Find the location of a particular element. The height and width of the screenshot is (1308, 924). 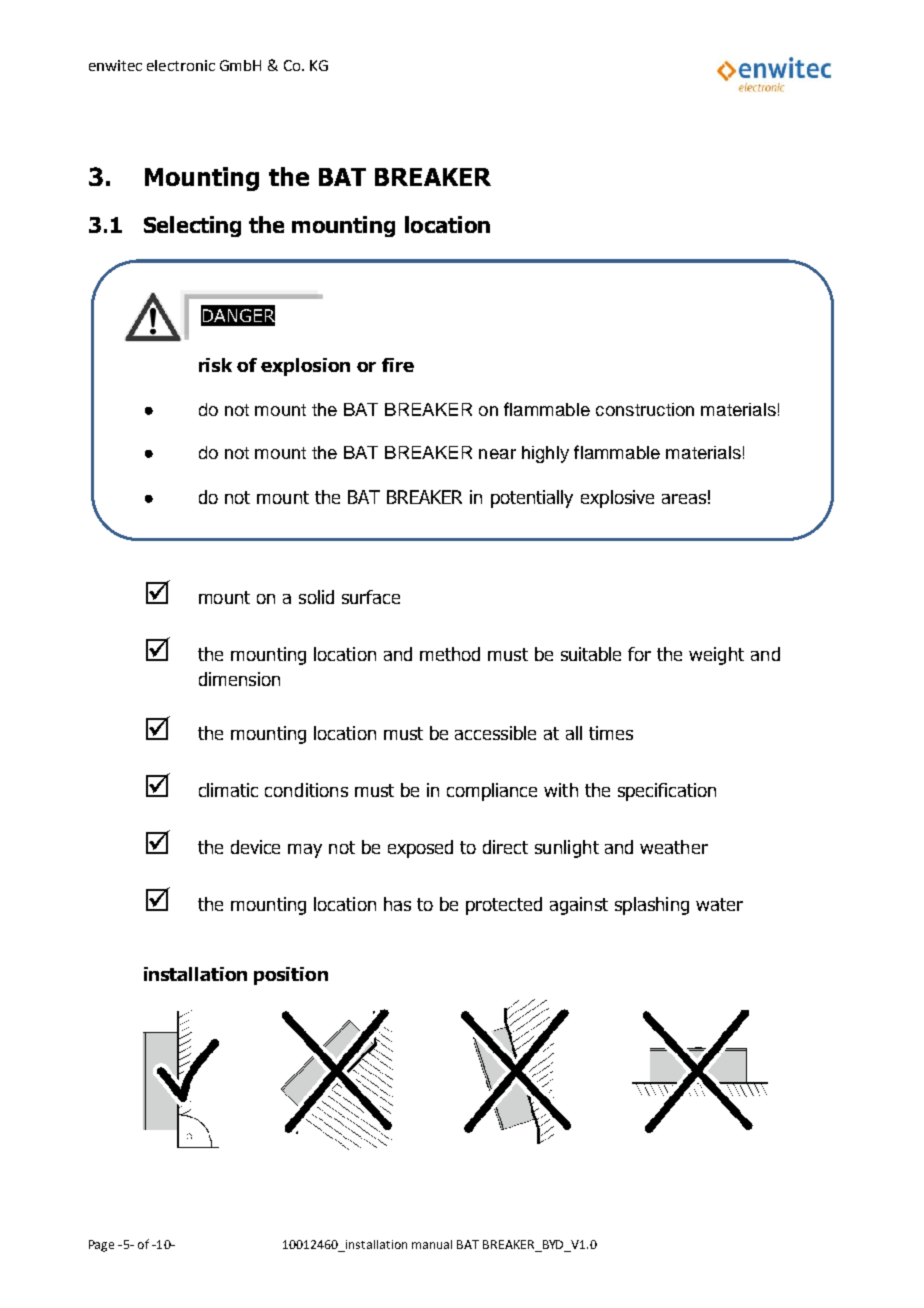

Page is located at coordinates (101, 1246).
